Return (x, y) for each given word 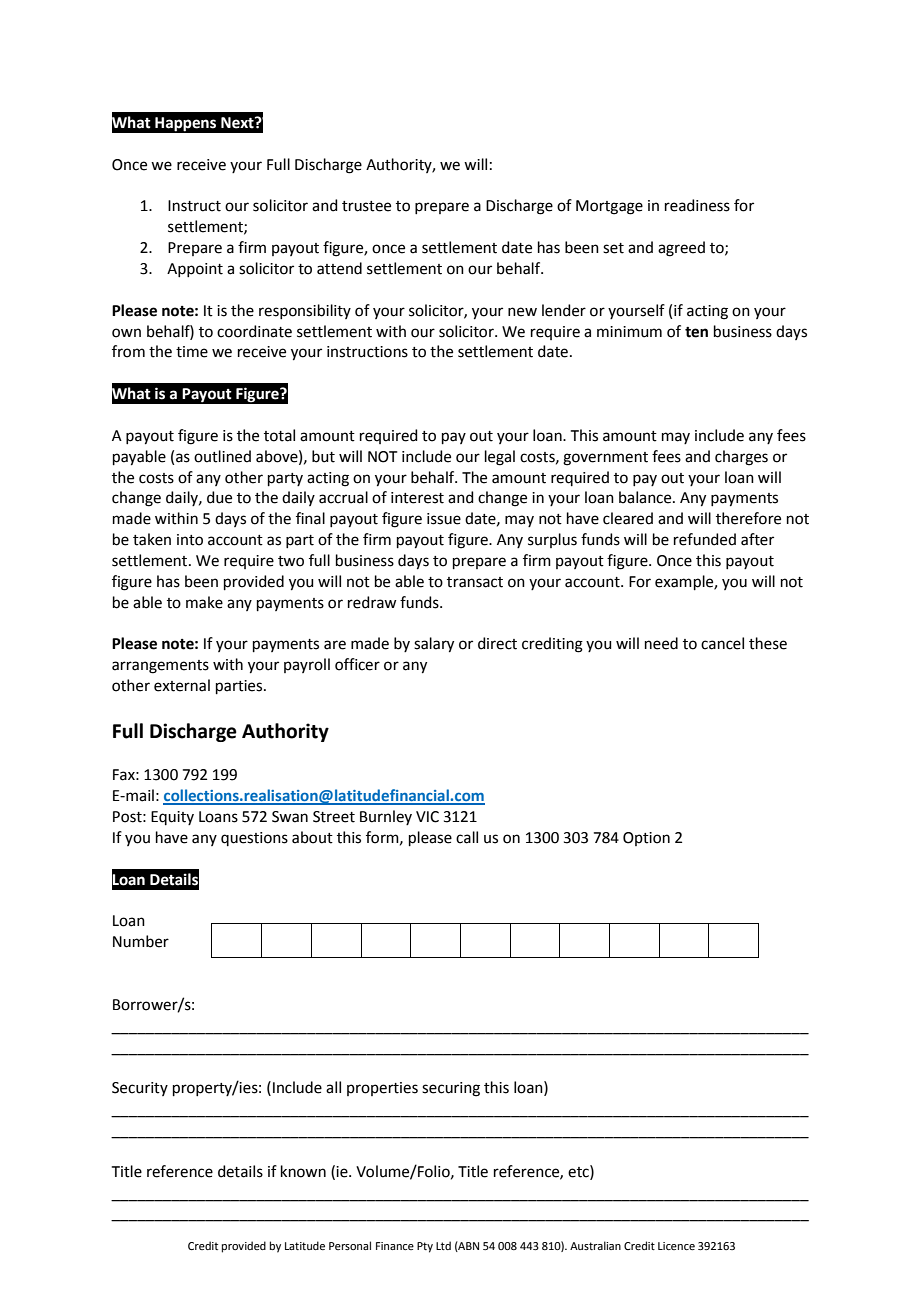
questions (254, 839)
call (467, 837)
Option (646, 839)
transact (475, 582)
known (303, 1171)
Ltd (443, 1245)
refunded (705, 539)
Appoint (195, 270)
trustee (366, 206)
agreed (681, 249)
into (190, 540)
